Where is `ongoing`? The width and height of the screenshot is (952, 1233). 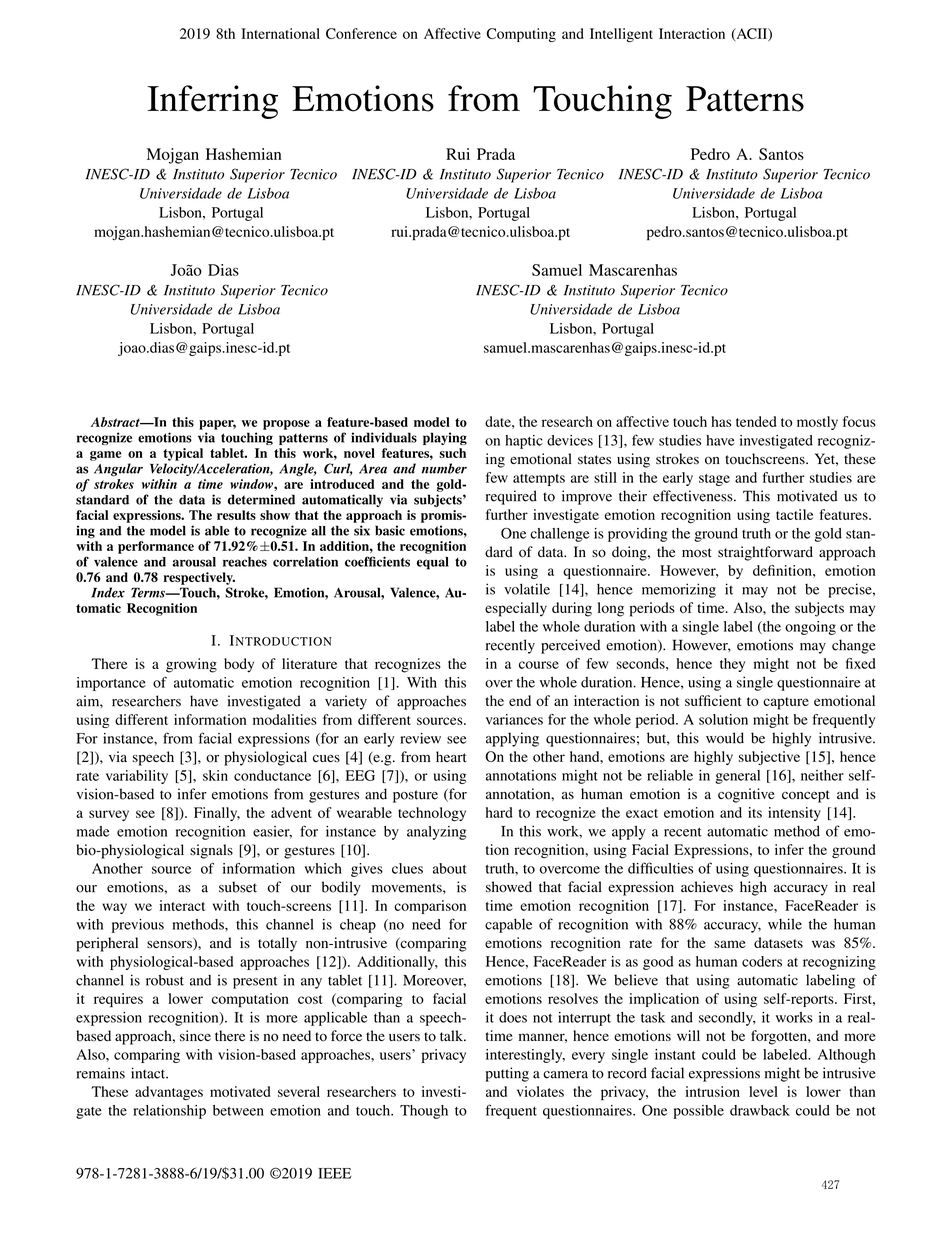
ongoing is located at coordinates (810, 628).
